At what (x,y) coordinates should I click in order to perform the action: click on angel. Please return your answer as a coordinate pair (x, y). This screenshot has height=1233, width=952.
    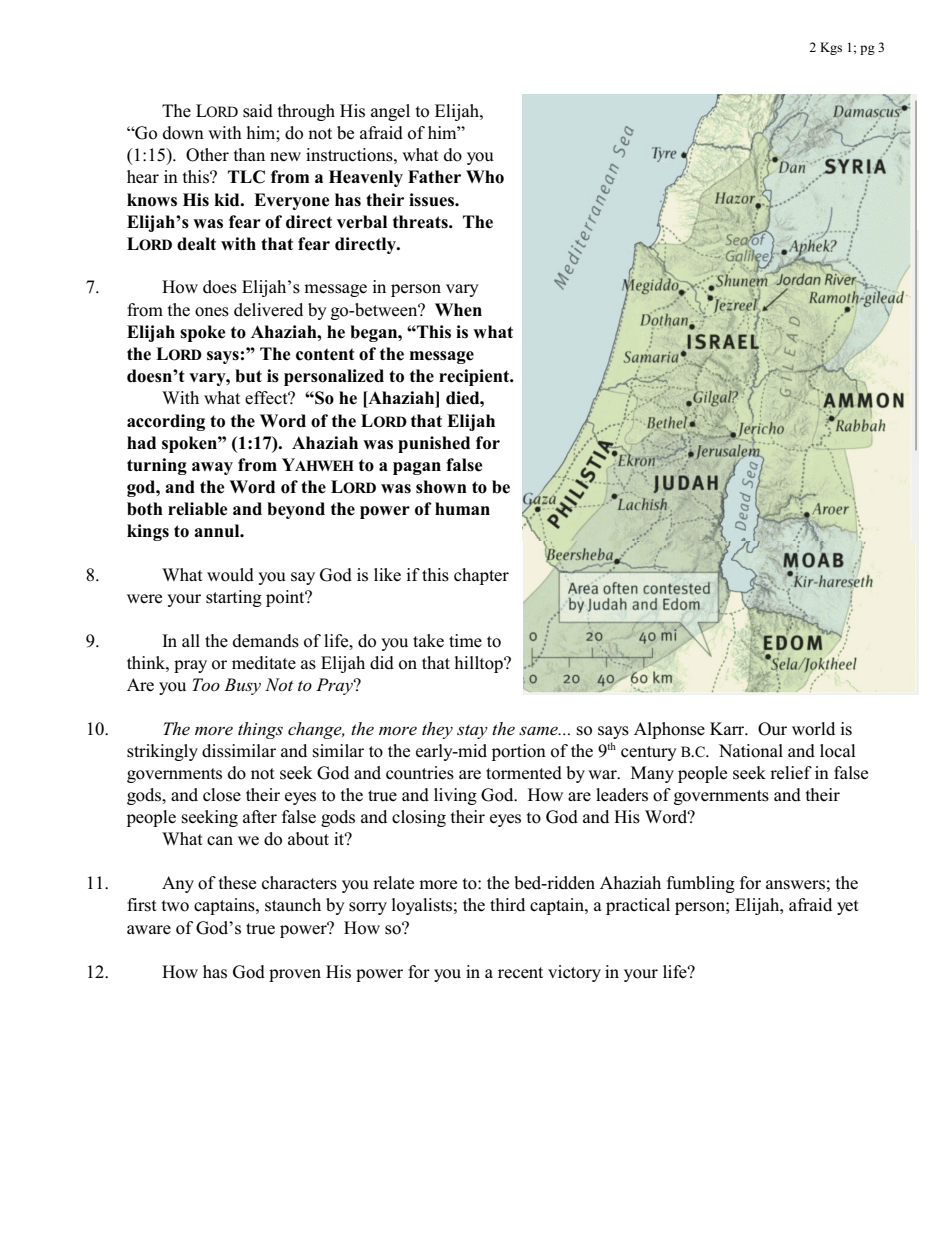
    Looking at the image, I should click on (390, 112).
